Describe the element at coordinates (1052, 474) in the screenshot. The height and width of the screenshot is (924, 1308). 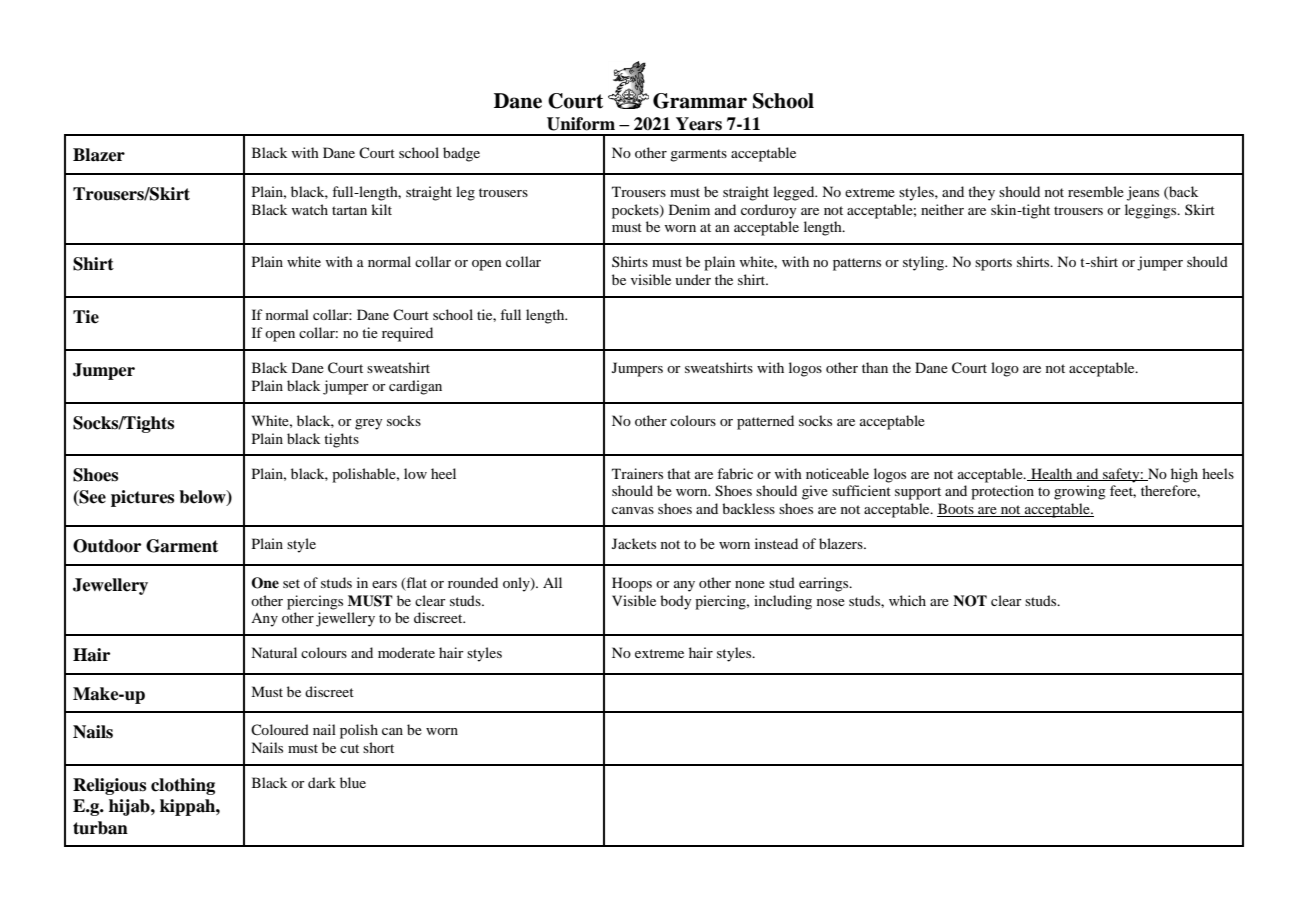
I see `Health` at that location.
